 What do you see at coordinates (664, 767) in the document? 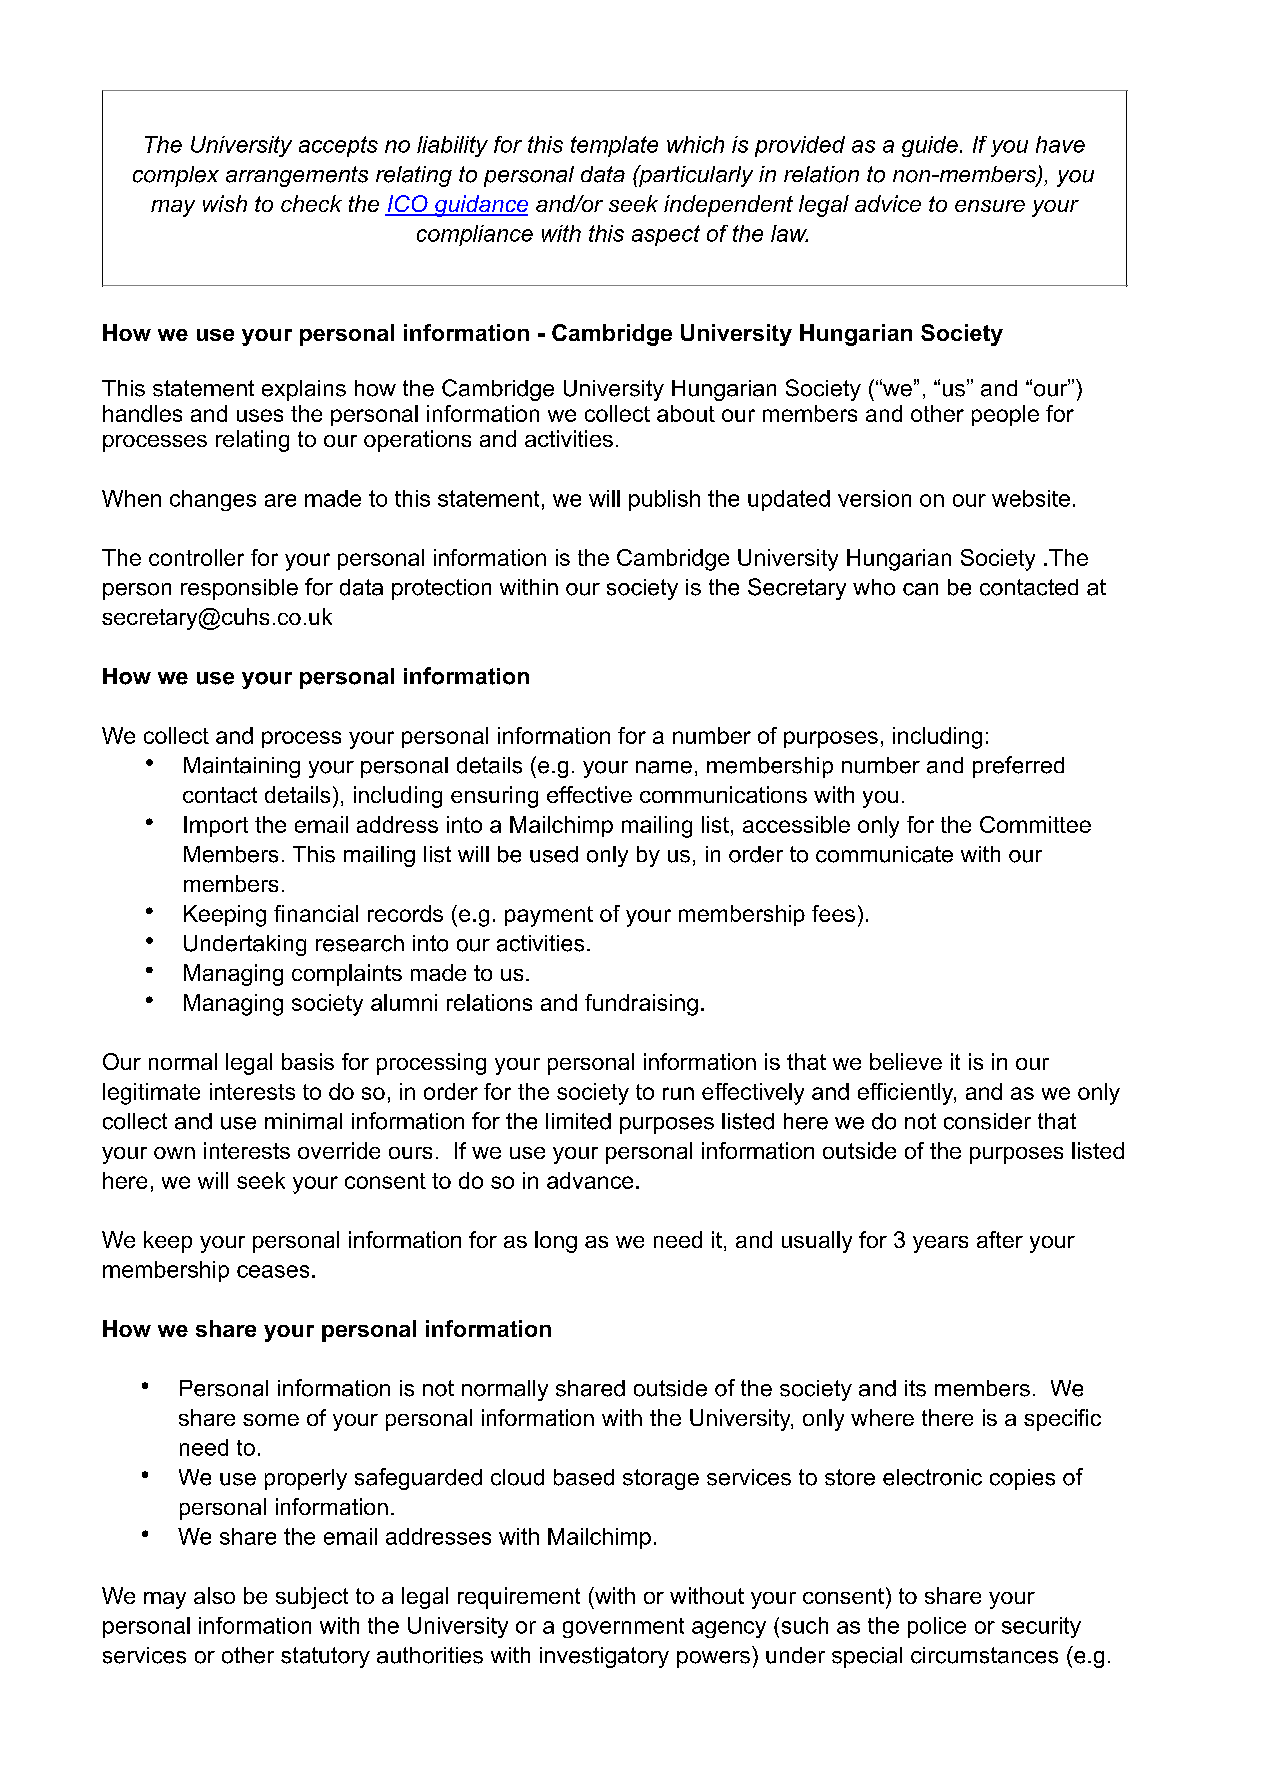
I see `name` at bounding box center [664, 767].
